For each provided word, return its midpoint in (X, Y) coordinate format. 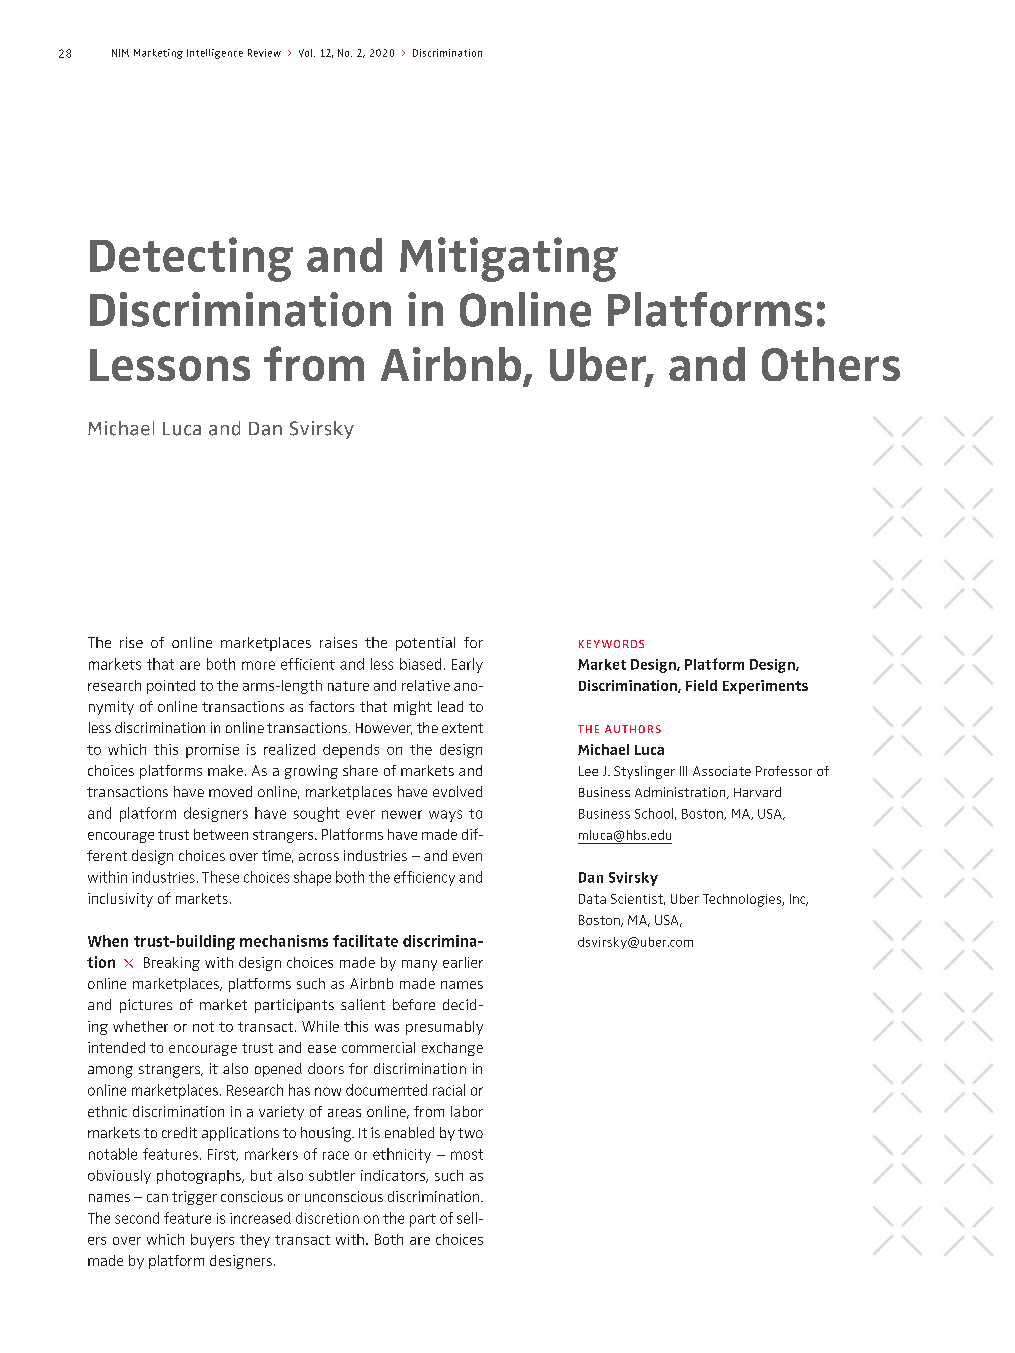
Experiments (765, 687)
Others (831, 364)
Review (264, 53)
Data (592, 899)
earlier (463, 962)
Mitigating (509, 259)
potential (425, 644)
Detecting (191, 259)
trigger (194, 1198)
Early (467, 665)
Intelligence (215, 54)
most (467, 1154)
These (220, 877)
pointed (171, 687)
